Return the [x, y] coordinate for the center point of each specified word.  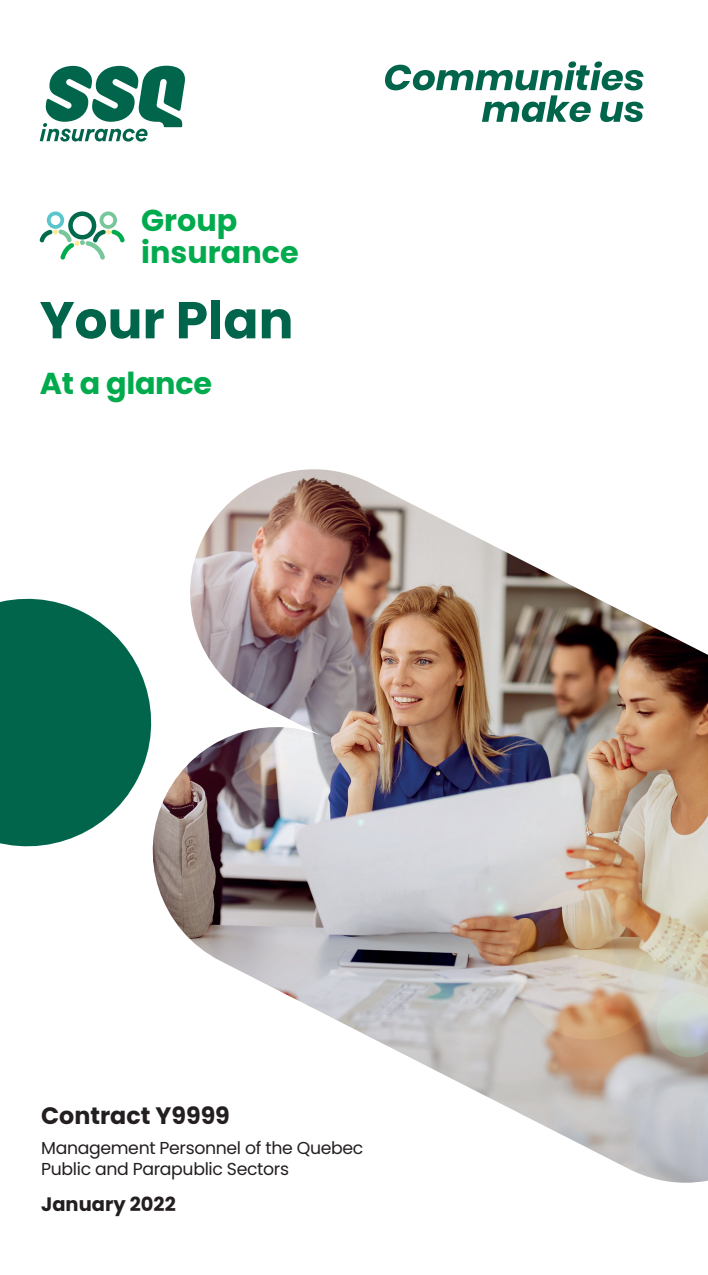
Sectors [258, 1169]
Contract [95, 1115]
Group [189, 225]
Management [98, 1150]
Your [102, 320]
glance [159, 387]
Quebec [330, 1149]
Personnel [200, 1147]
